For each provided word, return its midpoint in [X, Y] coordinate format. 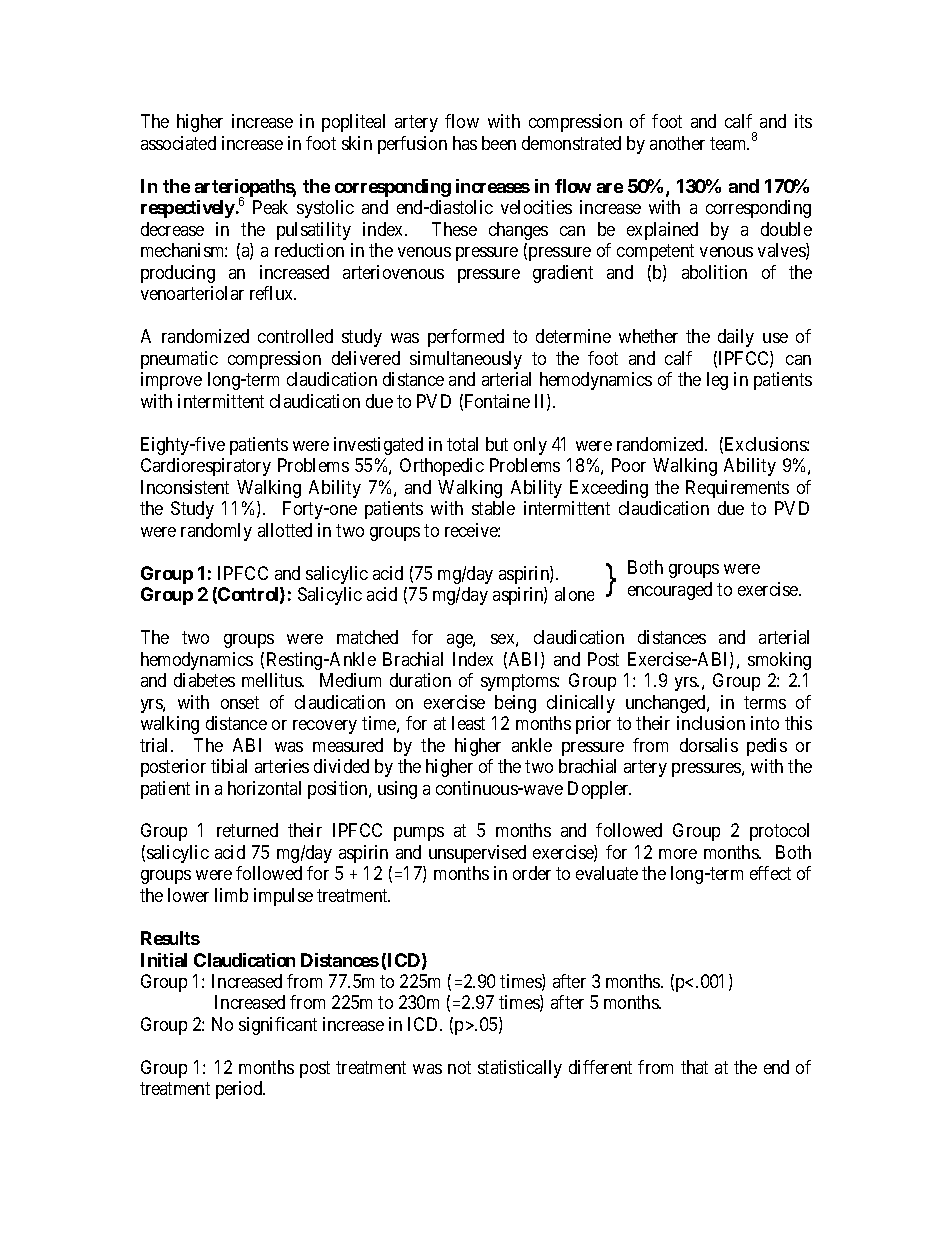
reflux [273, 293]
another [677, 143]
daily [736, 338]
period [240, 1090]
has [465, 143]
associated [178, 143]
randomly [216, 532]
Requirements [737, 489]
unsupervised [477, 854]
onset [240, 702]
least [468, 723]
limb [231, 895]
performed [466, 338]
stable [493, 508]
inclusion [711, 723]
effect [770, 873]
